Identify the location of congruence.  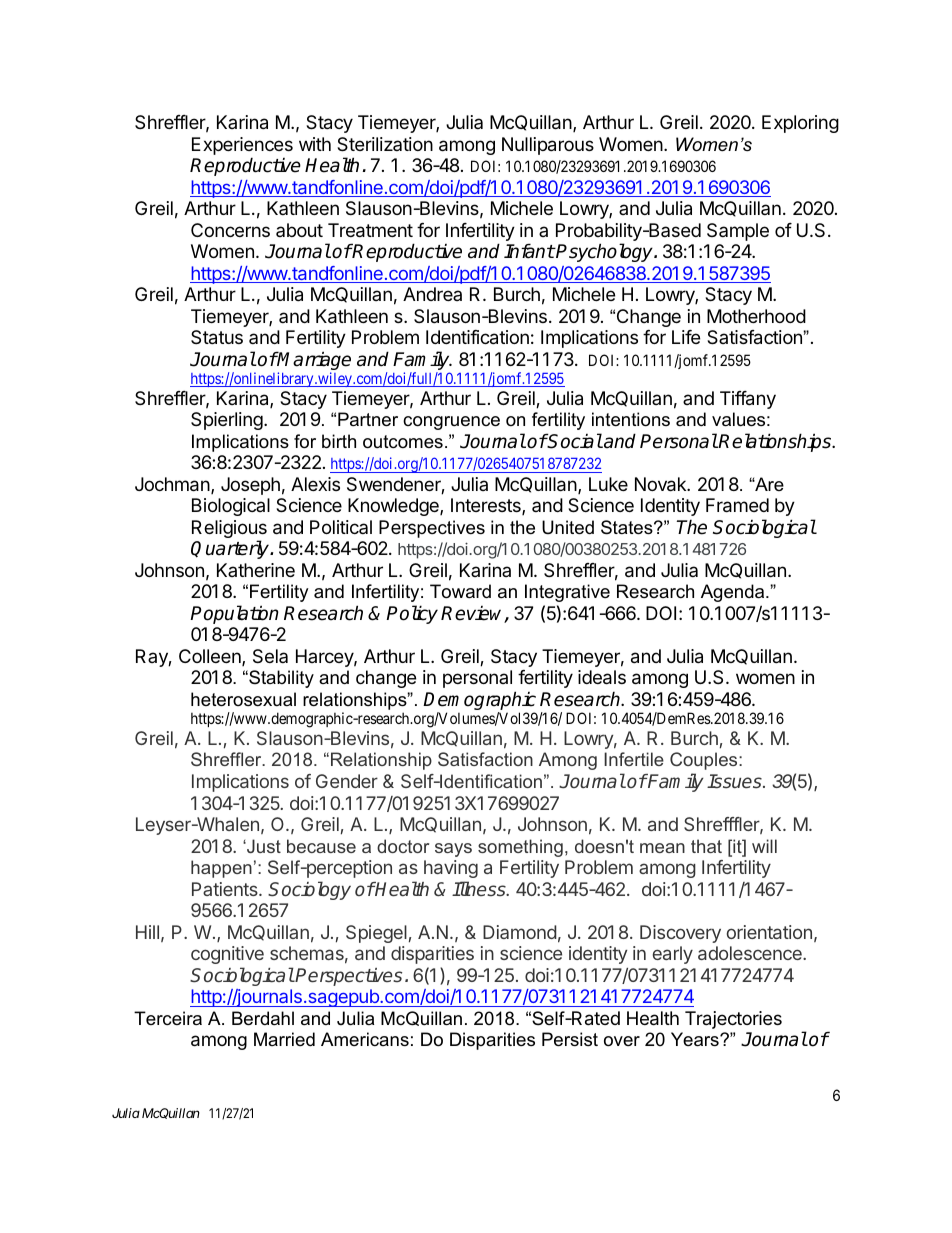
(451, 423).
